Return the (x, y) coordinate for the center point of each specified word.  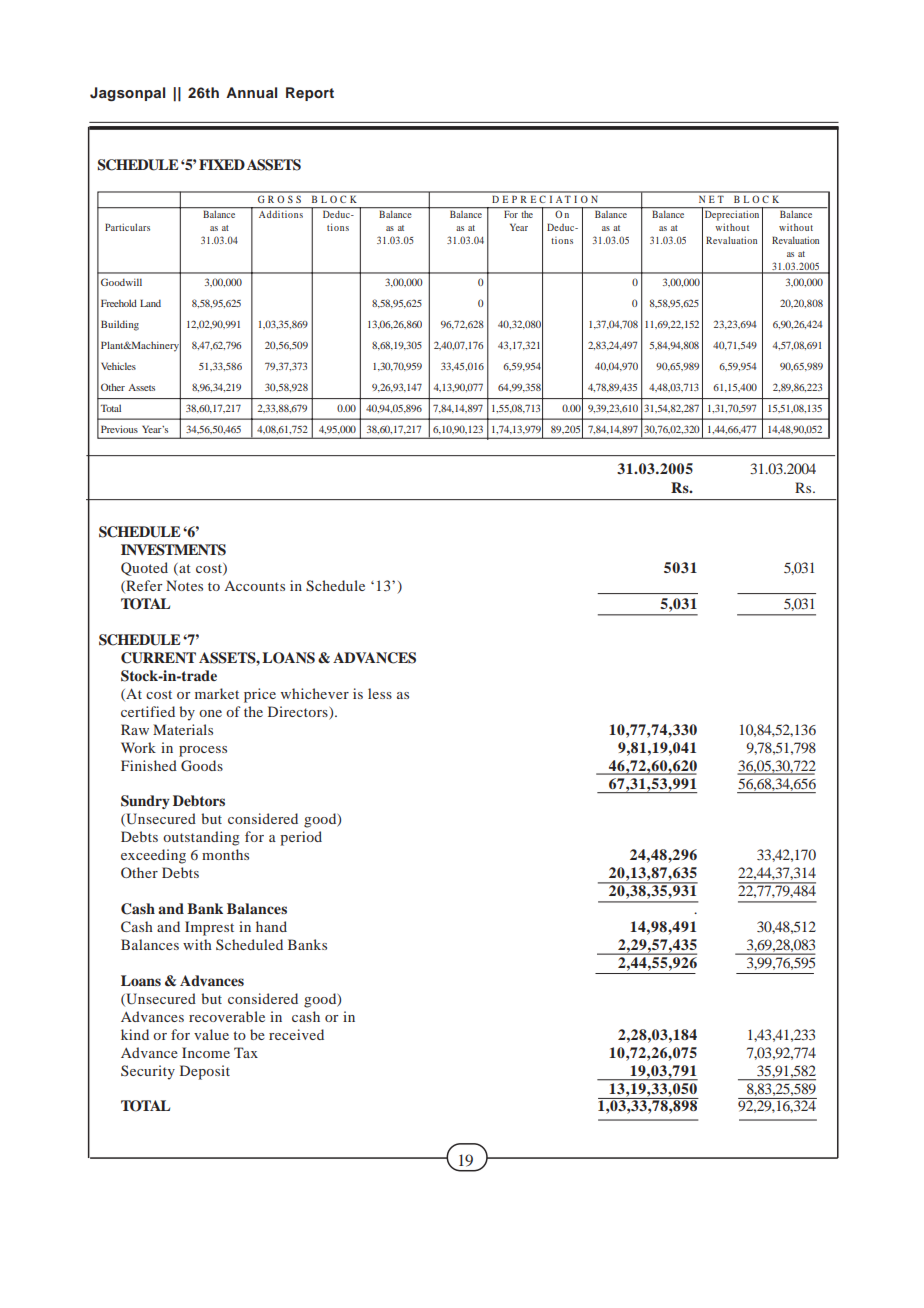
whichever (315, 693)
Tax (246, 1052)
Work (138, 747)
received (296, 1034)
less (380, 693)
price (260, 695)
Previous (119, 429)
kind (135, 1034)
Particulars (127, 227)
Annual (251, 92)
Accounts (254, 586)
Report (310, 94)
